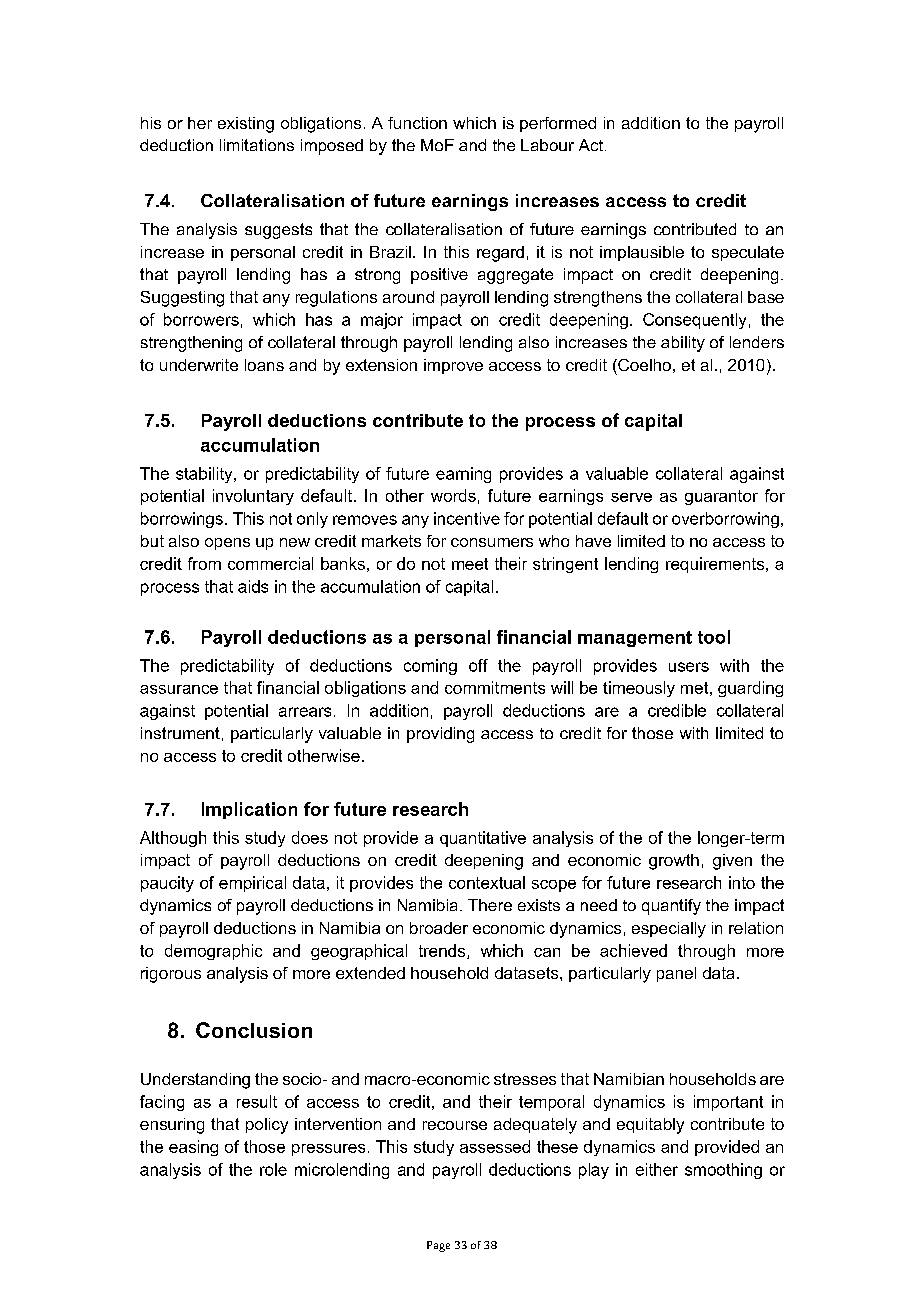  What do you see at coordinates (264, 365) in the screenshot?
I see `loans` at bounding box center [264, 365].
